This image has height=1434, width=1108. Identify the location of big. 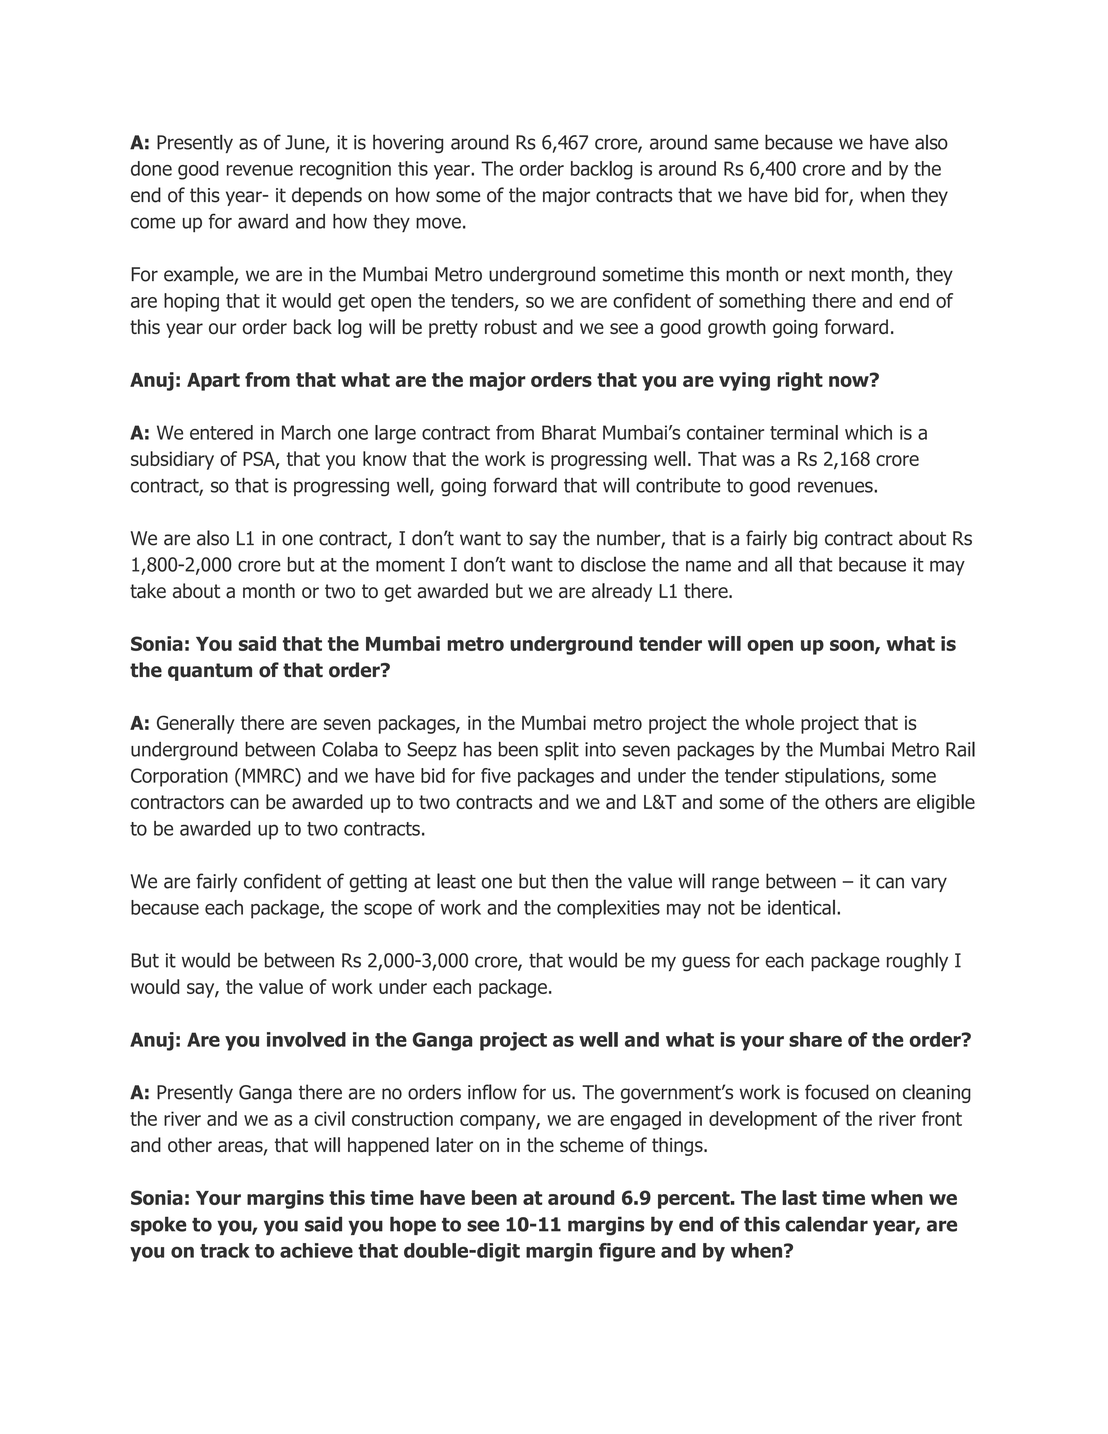
(805, 539).
